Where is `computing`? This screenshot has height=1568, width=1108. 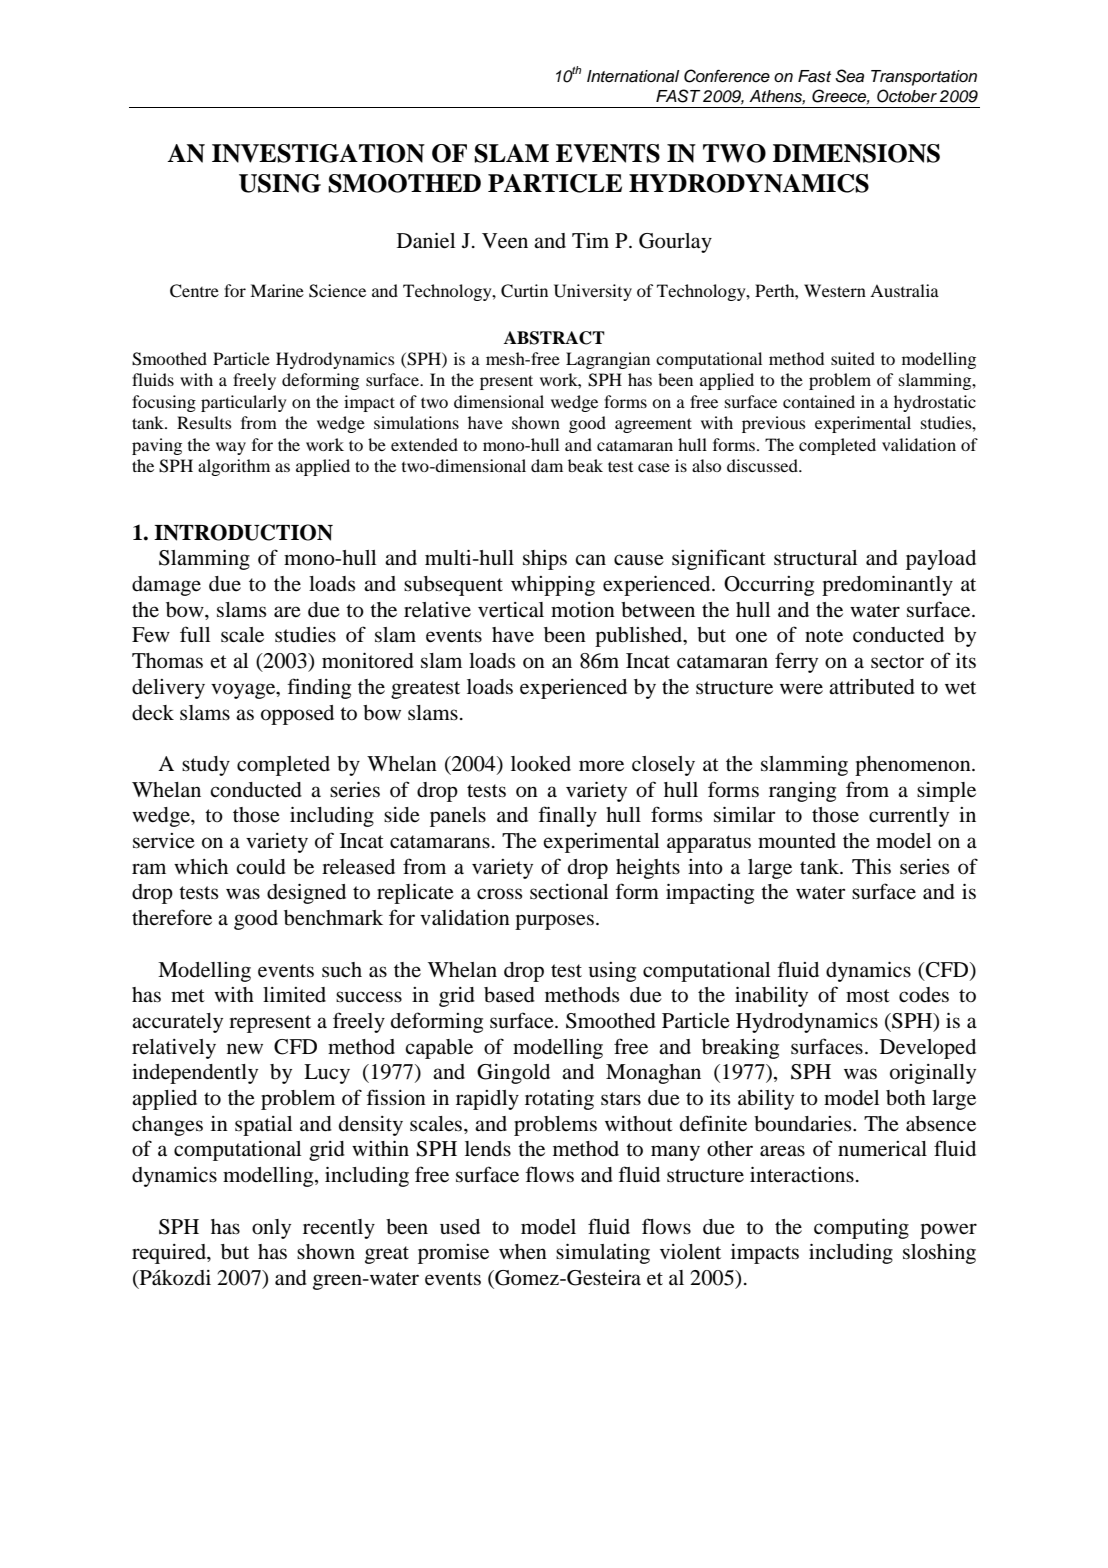
computing is located at coordinates (861, 1228).
